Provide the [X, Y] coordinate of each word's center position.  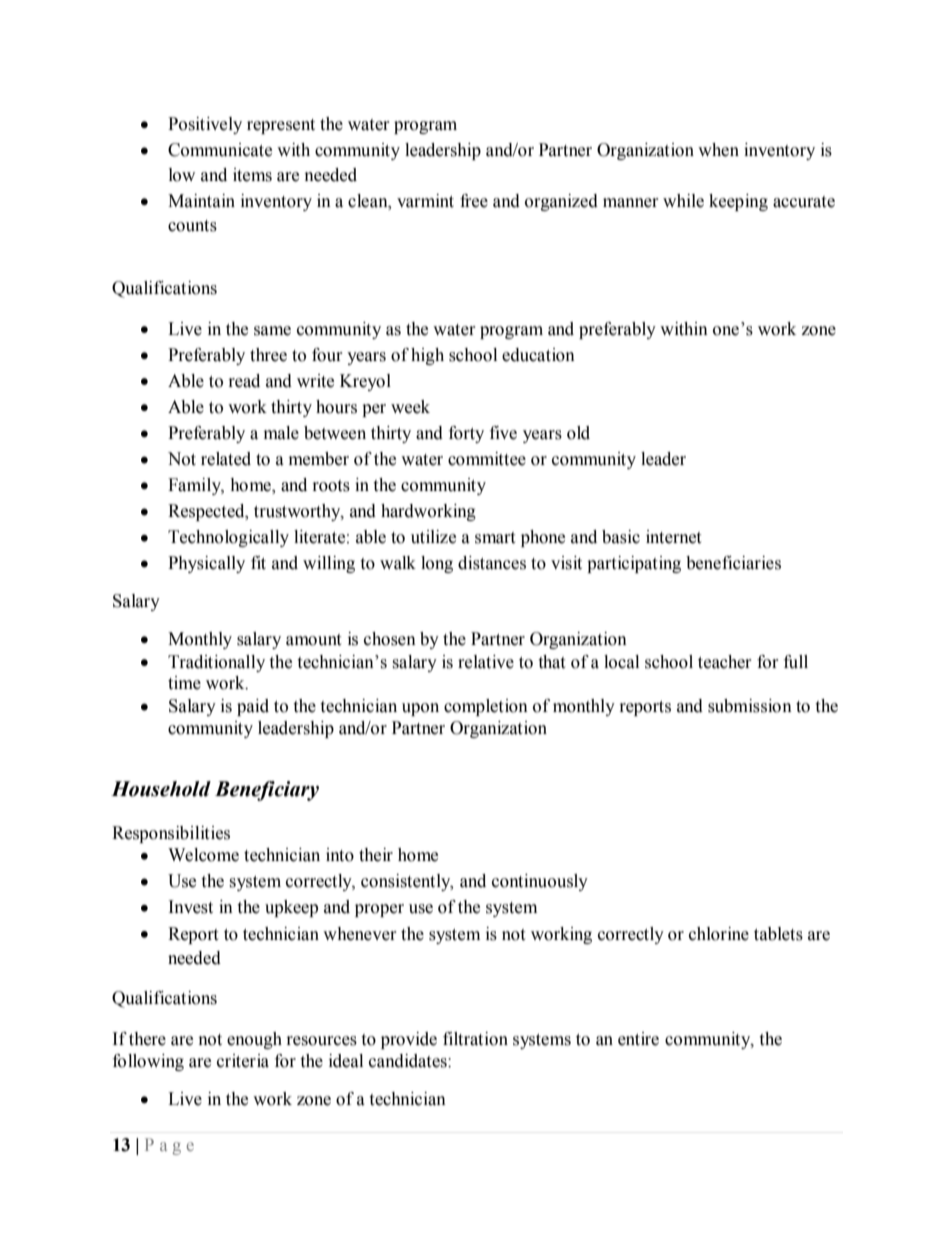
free [474, 201]
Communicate [220, 150]
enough [254, 1040]
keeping [738, 202]
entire [638, 1039]
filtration [475, 1039]
